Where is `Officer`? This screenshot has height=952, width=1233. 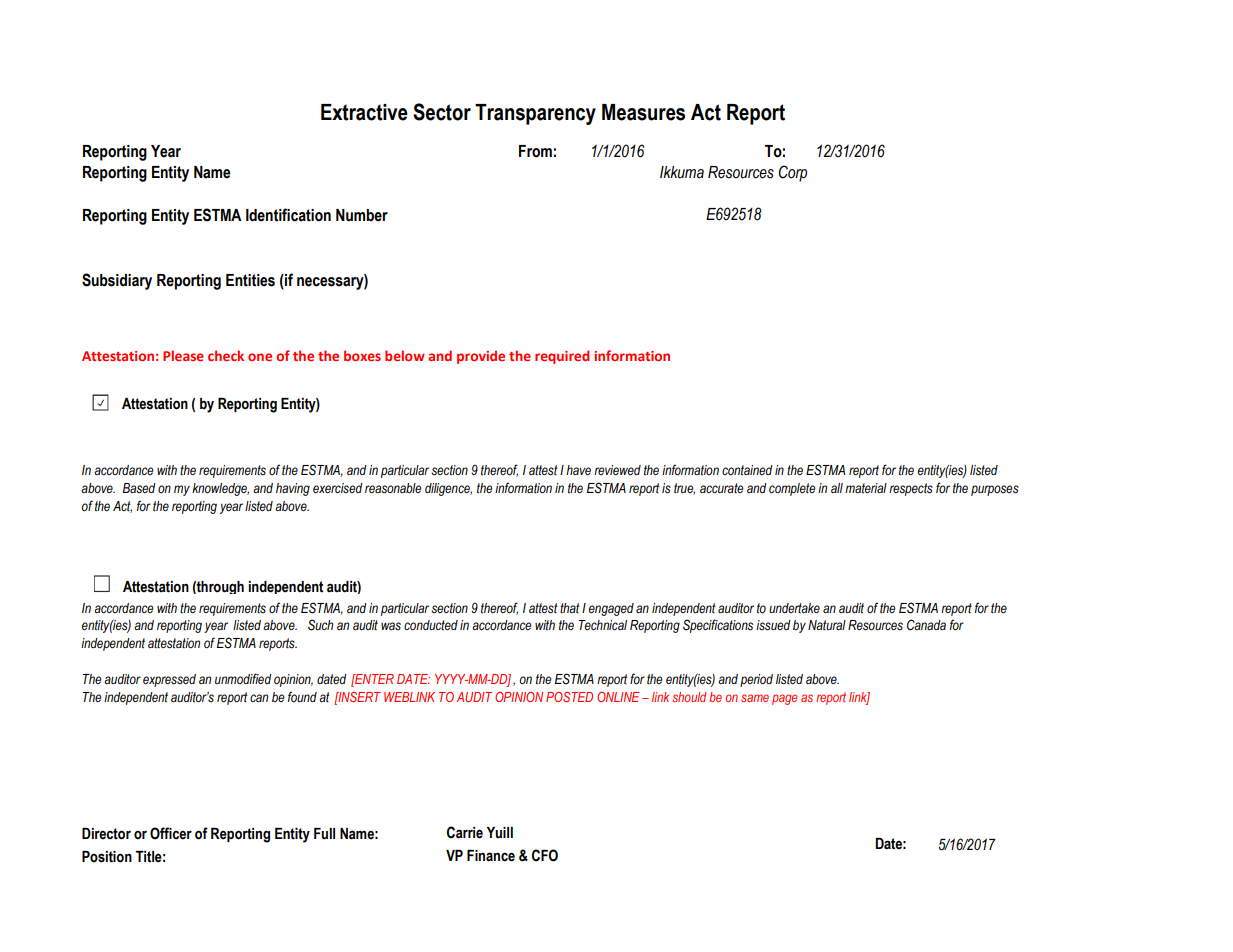 Officer is located at coordinates (171, 833).
